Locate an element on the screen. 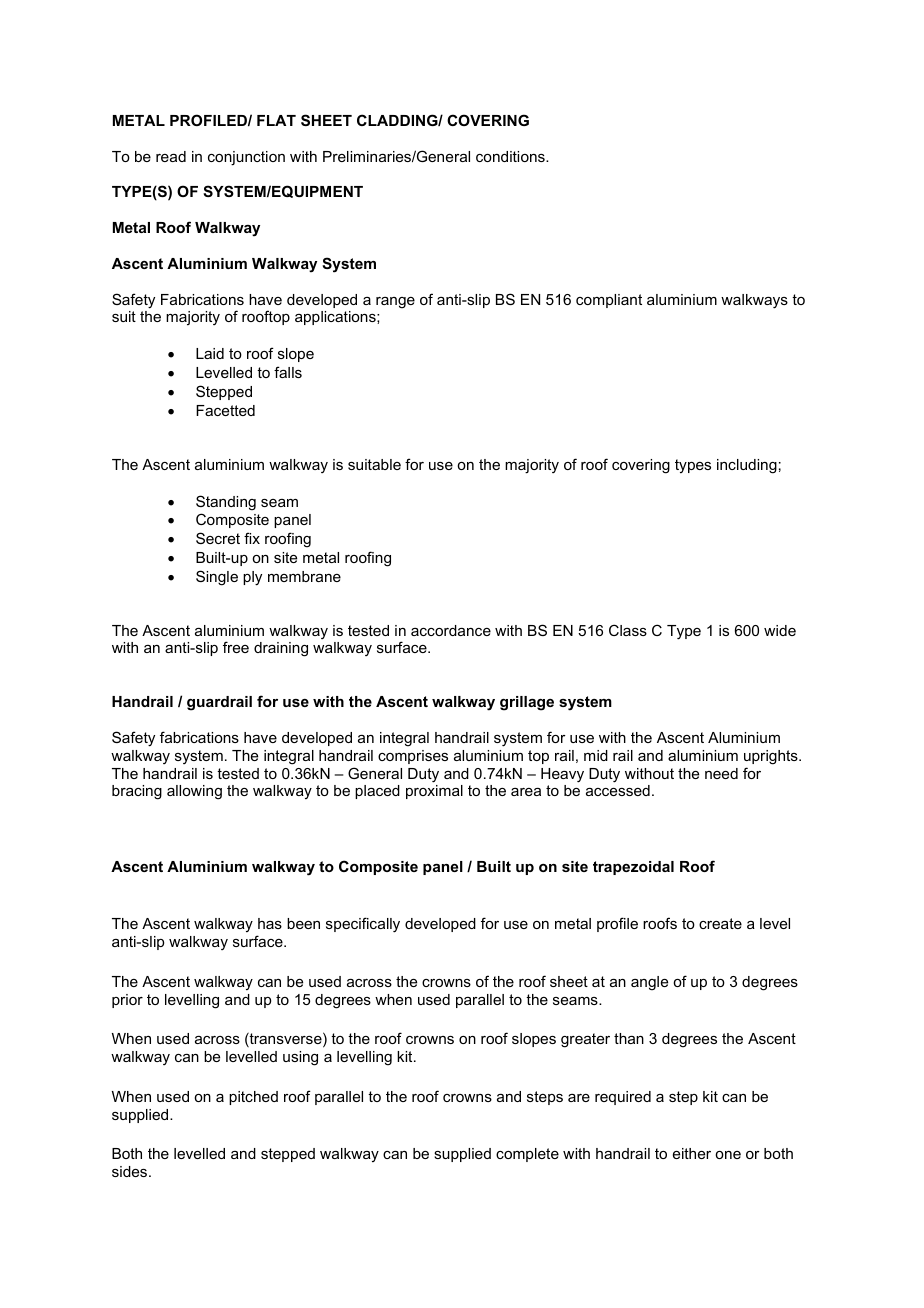 The height and width of the screenshot is (1308, 924). complete is located at coordinates (527, 1155).
